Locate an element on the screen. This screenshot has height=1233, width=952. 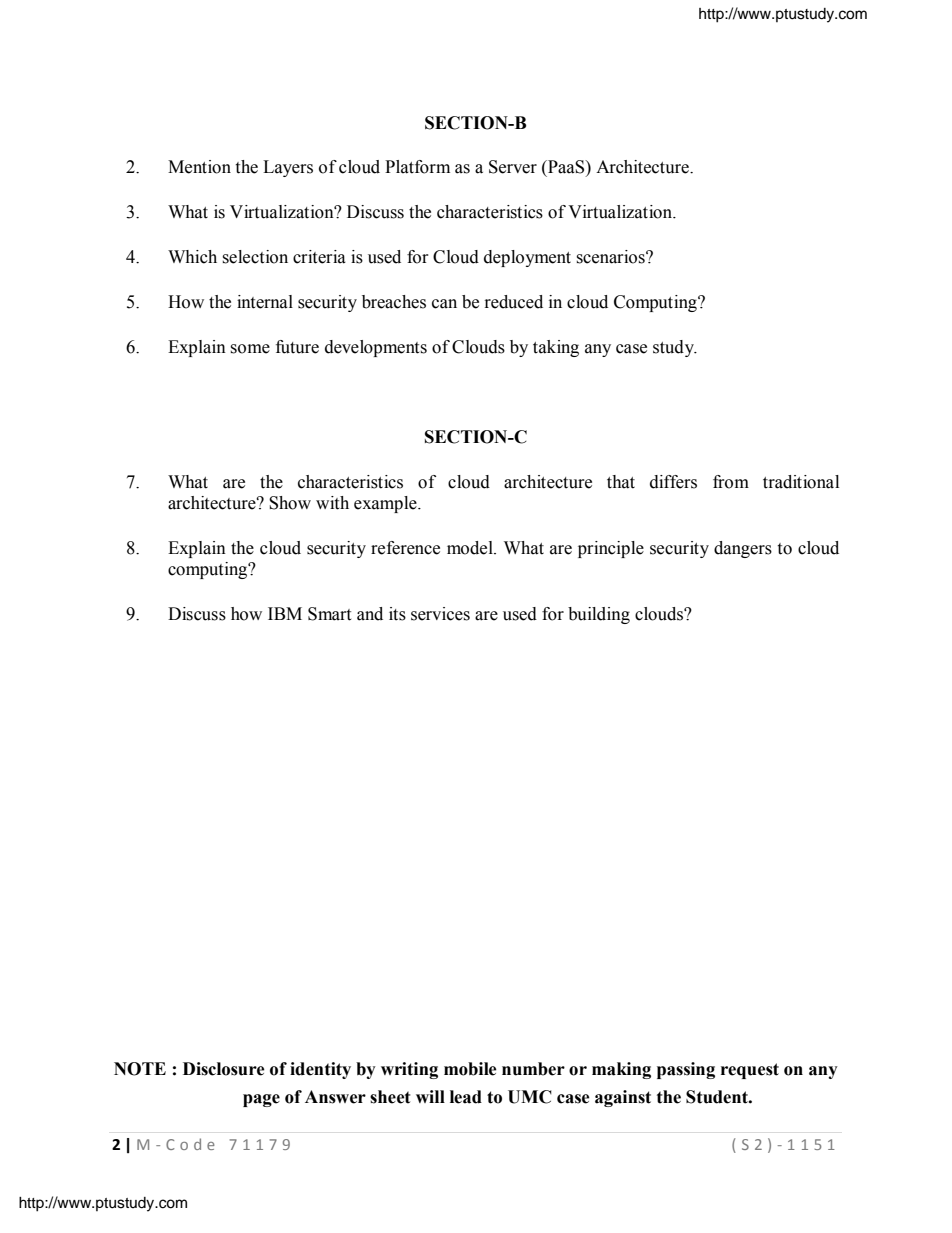
services is located at coordinates (440, 614).
